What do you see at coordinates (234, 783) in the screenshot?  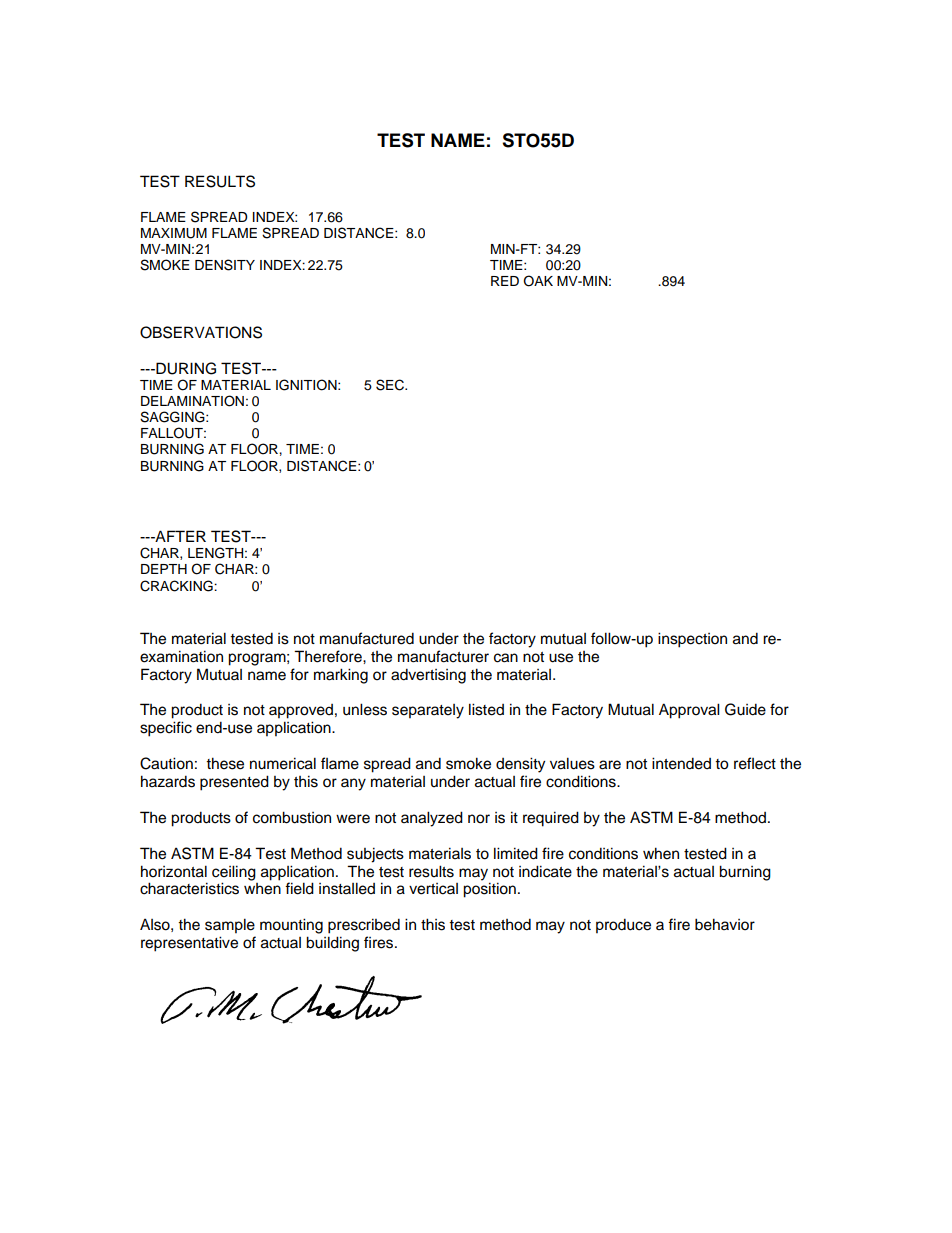 I see `presented` at bounding box center [234, 783].
